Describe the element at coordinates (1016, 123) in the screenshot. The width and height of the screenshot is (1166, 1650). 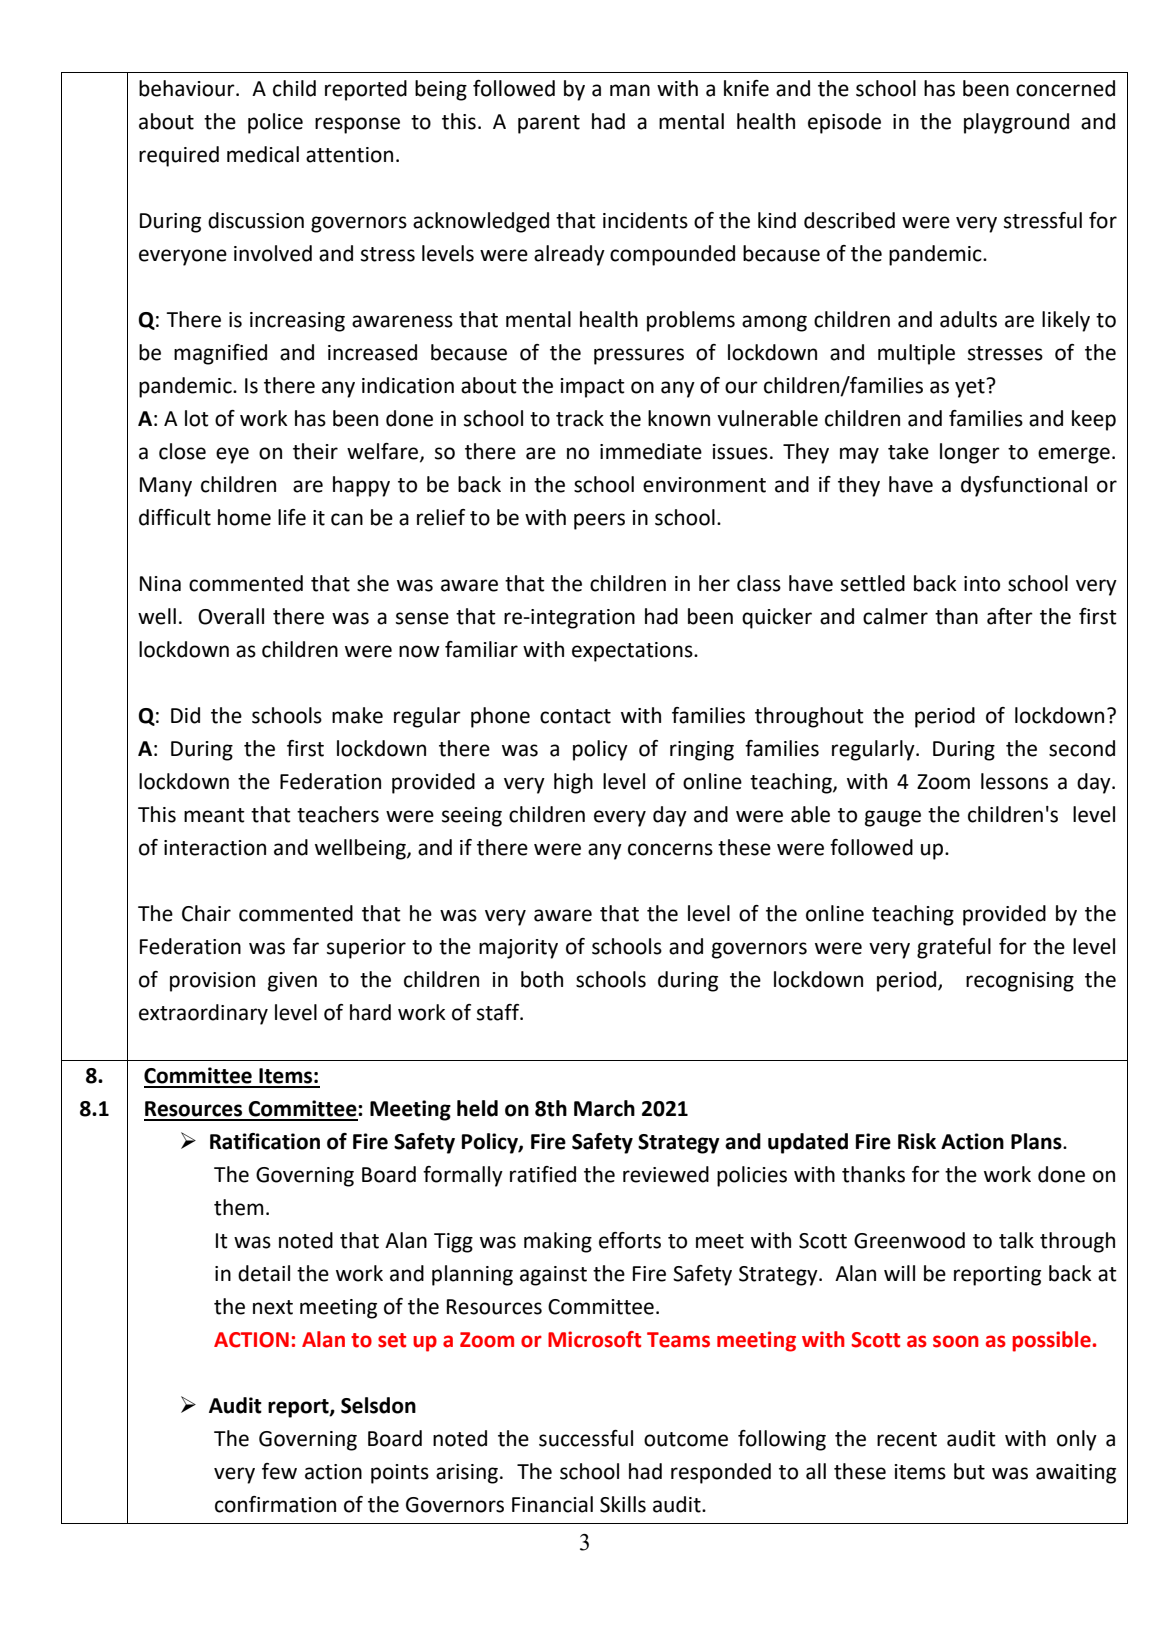
I see `playground` at that location.
